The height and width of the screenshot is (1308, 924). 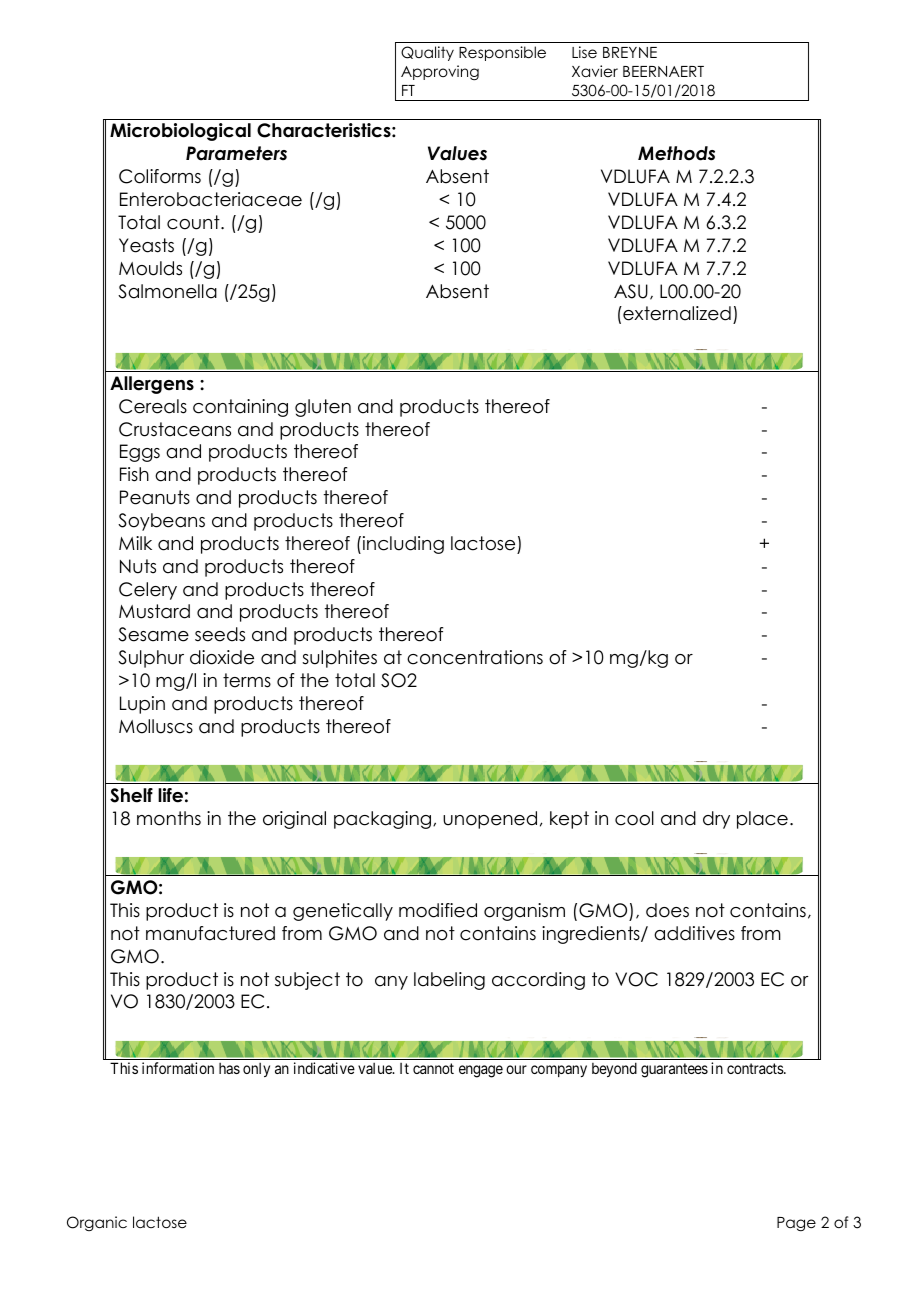 I want to click on months, so click(x=169, y=818).
